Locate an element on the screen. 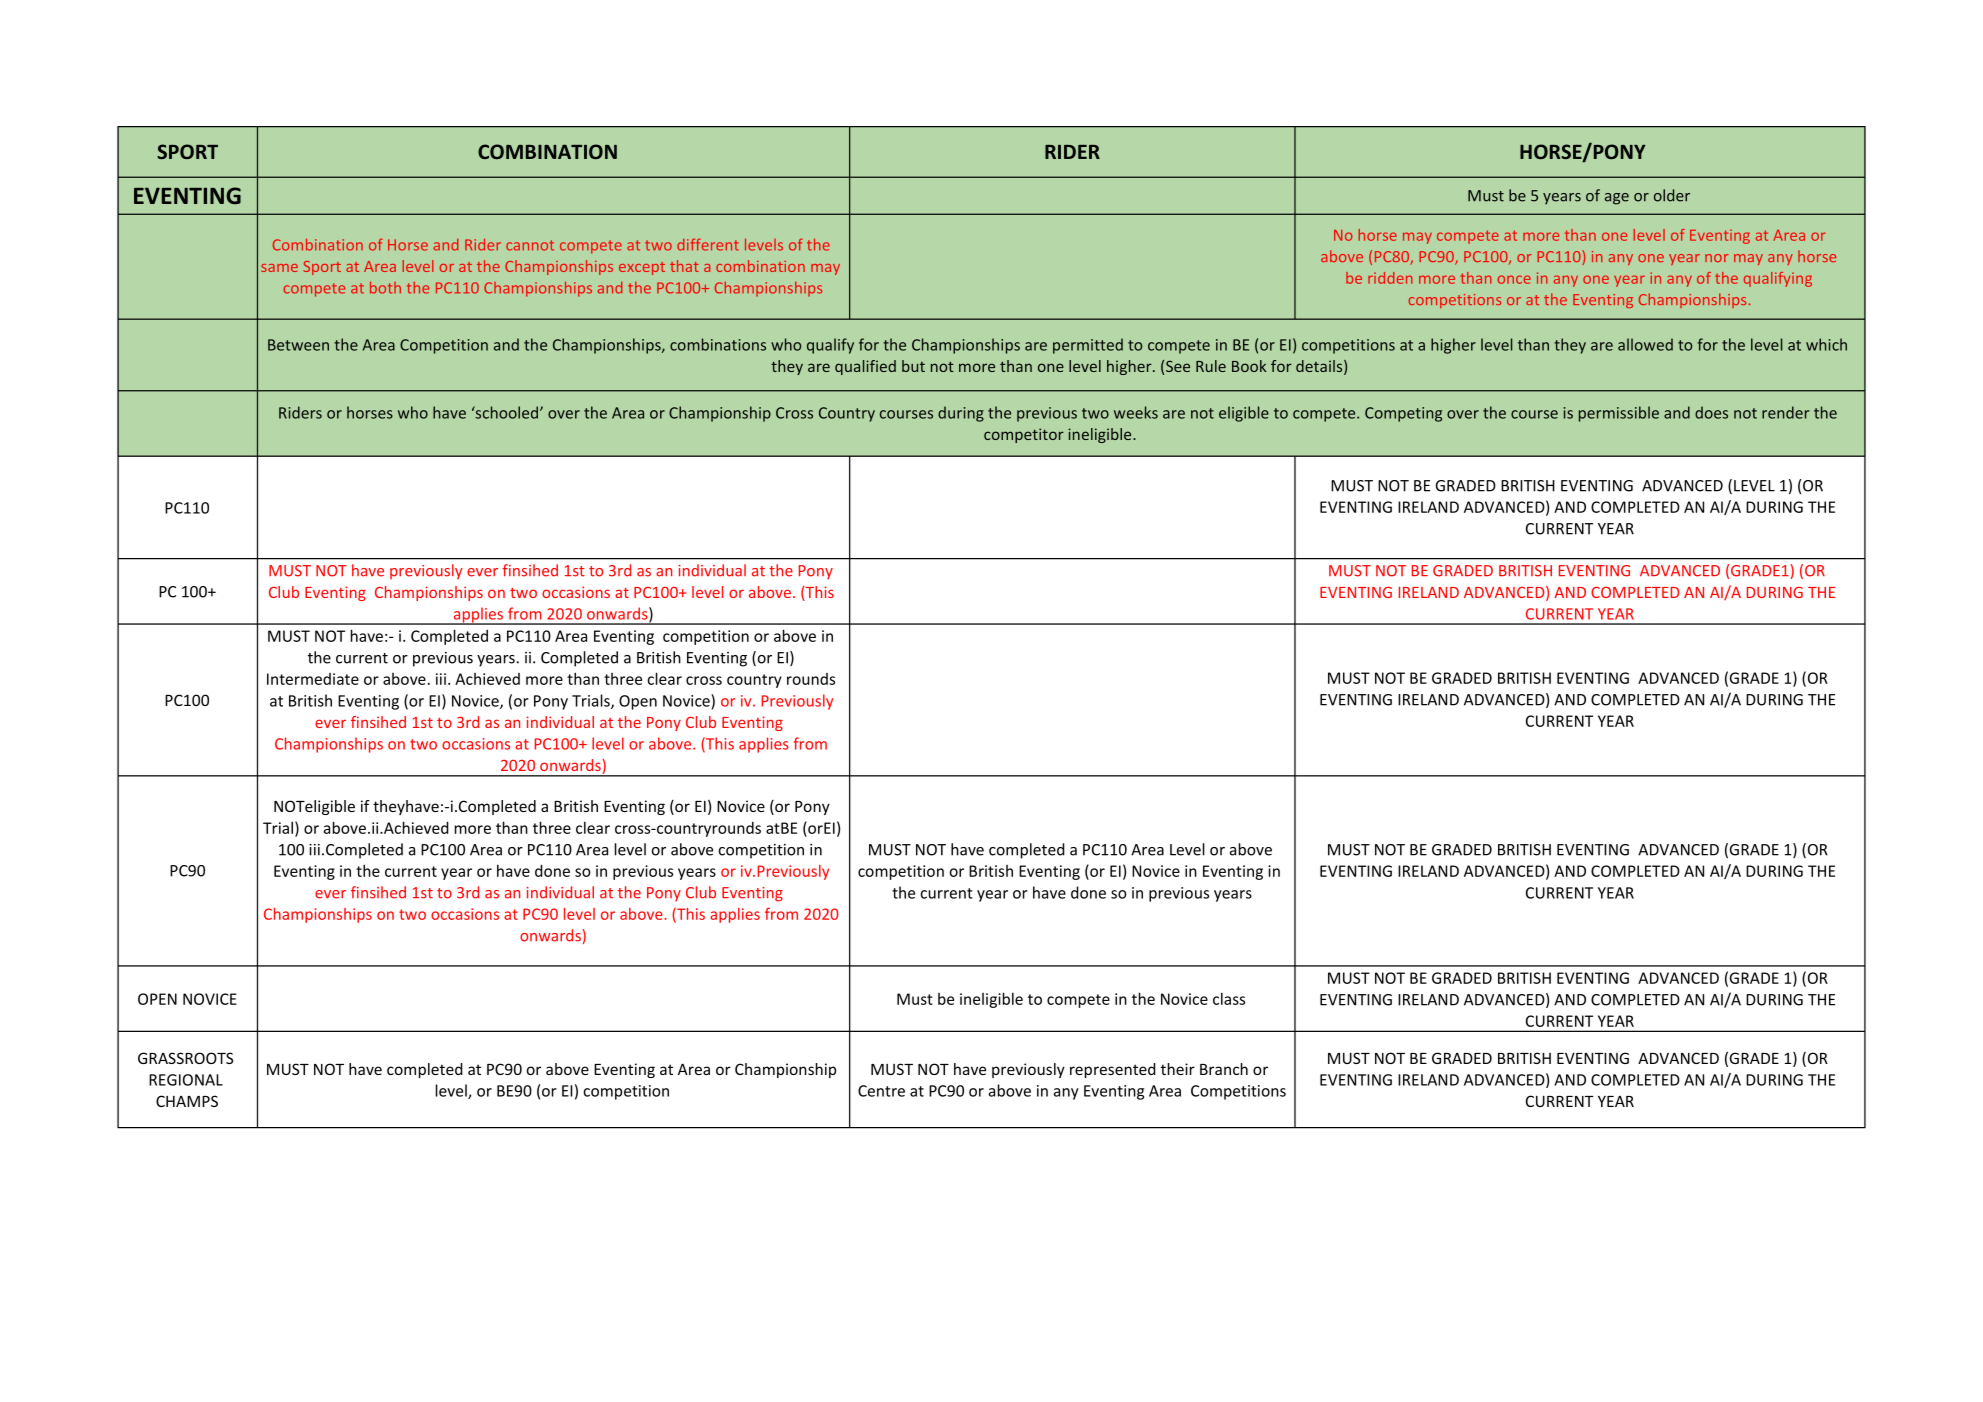 The height and width of the screenshot is (1402, 1983). different is located at coordinates (708, 244).
